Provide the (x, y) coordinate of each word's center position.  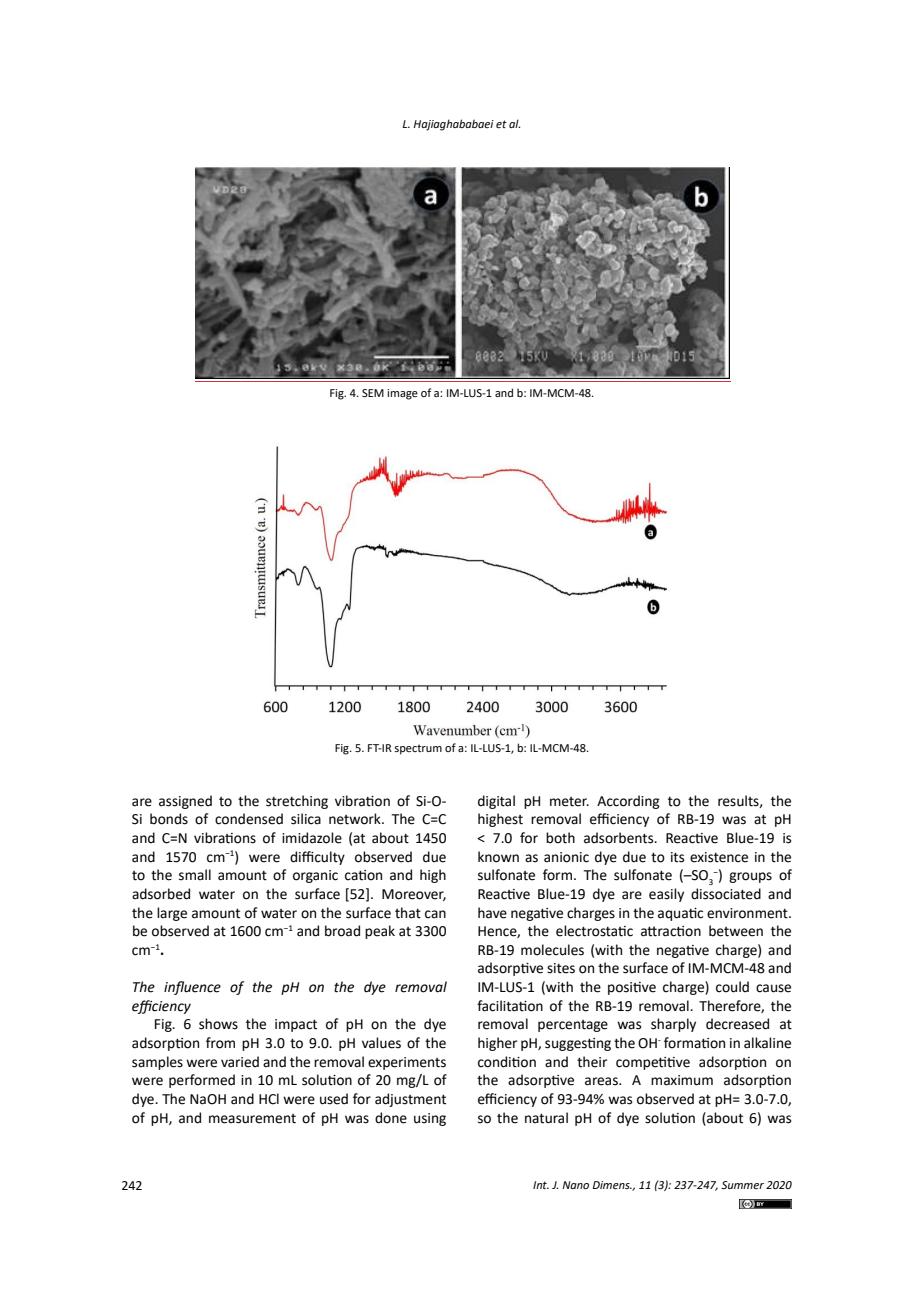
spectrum (418, 749)
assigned (185, 802)
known (498, 857)
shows (218, 1024)
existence (719, 857)
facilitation (510, 1006)
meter (569, 802)
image (402, 394)
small (195, 875)
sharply (673, 1025)
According (628, 802)
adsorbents (620, 838)
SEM (373, 393)
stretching (297, 802)
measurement (252, 1119)
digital (496, 802)
